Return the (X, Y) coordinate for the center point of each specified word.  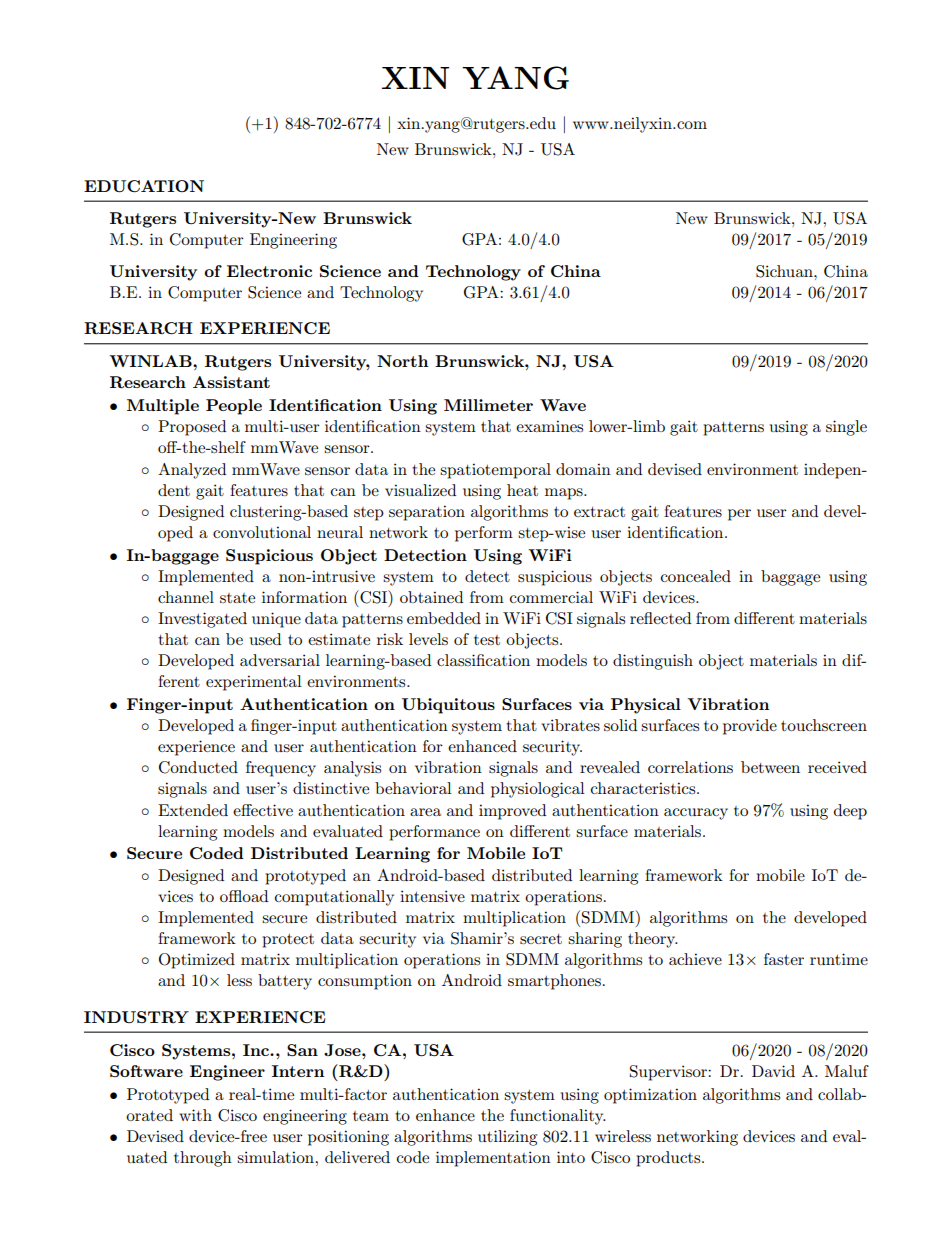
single (846, 428)
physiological (538, 790)
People (234, 407)
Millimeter (488, 405)
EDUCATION (144, 186)
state (237, 598)
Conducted (198, 767)
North (402, 361)
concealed (696, 576)
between (770, 767)
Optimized (197, 961)
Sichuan (785, 271)
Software (146, 1071)
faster (784, 959)
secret (541, 939)
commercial (551, 597)
